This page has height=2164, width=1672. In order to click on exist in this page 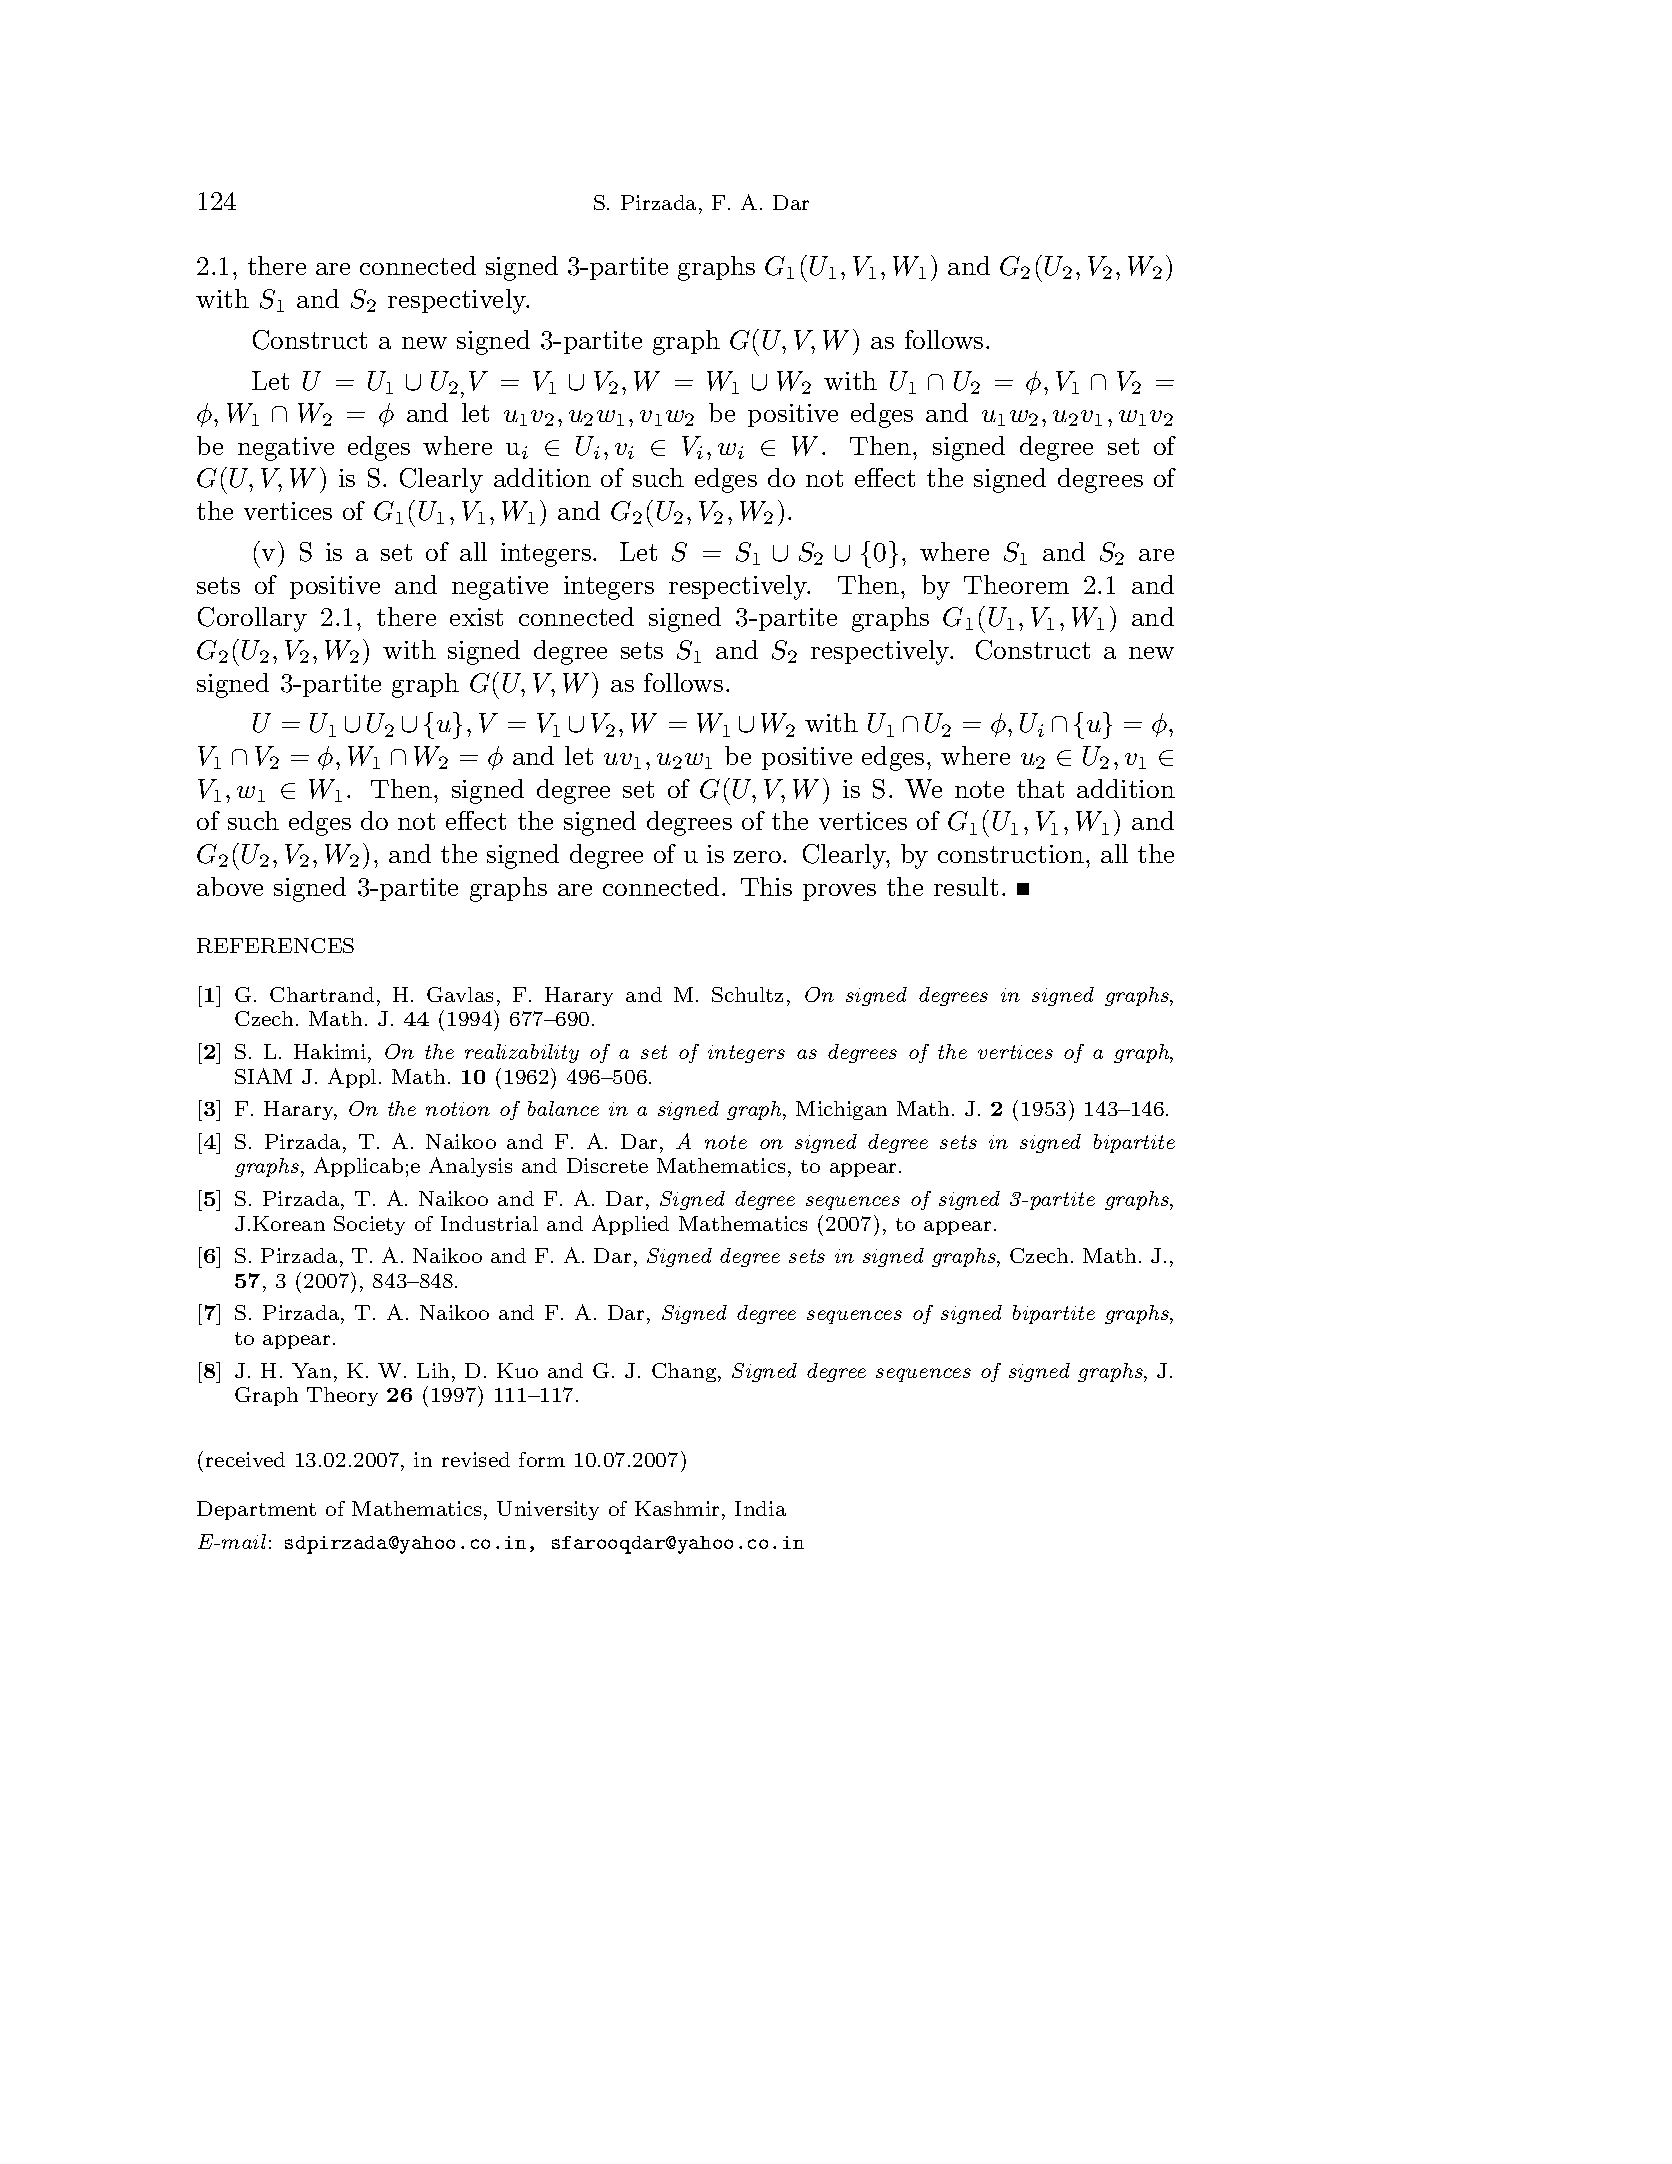, I will do `click(476, 617)`.
